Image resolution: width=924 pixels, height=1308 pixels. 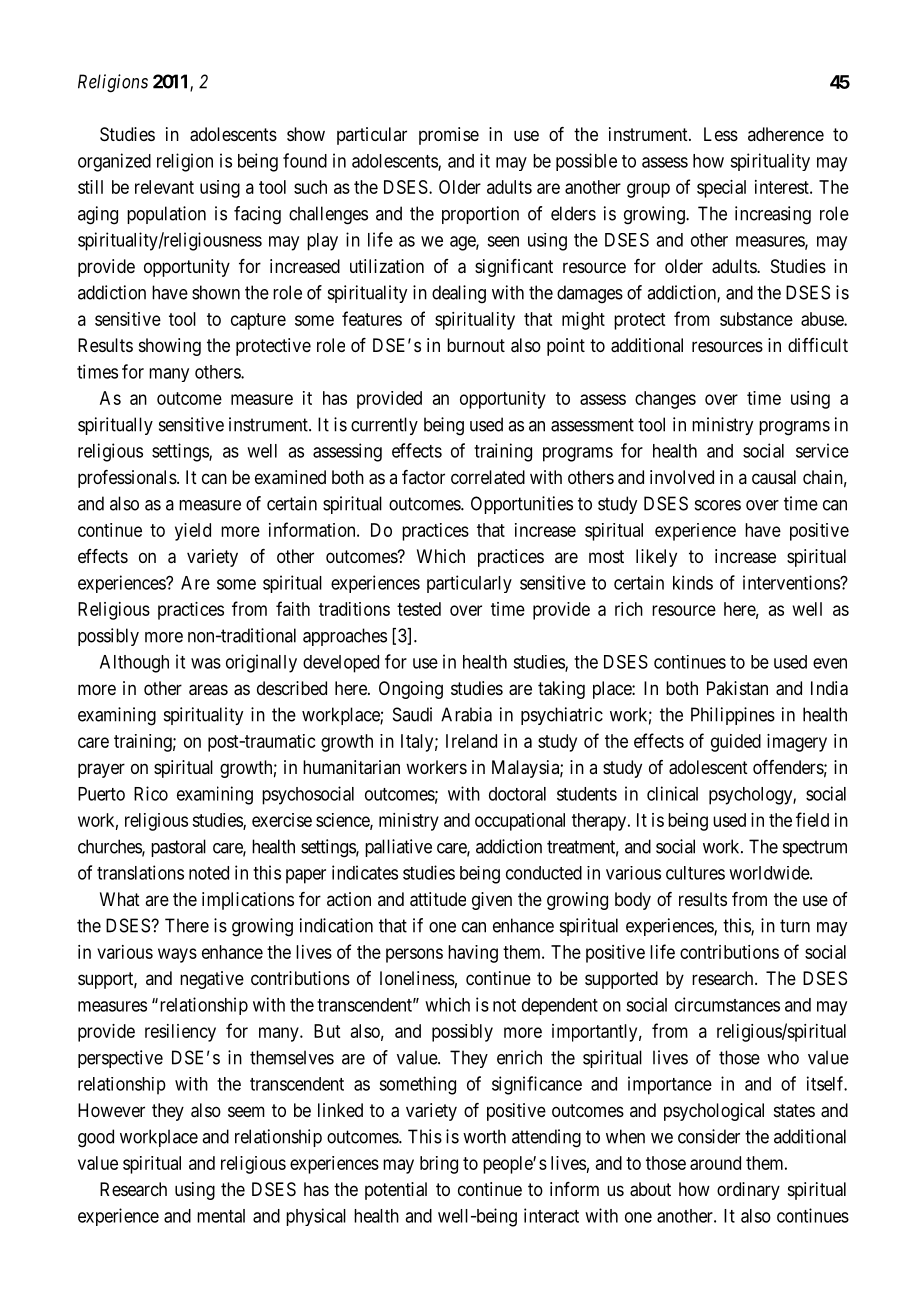 What do you see at coordinates (449, 136) in the document?
I see `promise` at bounding box center [449, 136].
